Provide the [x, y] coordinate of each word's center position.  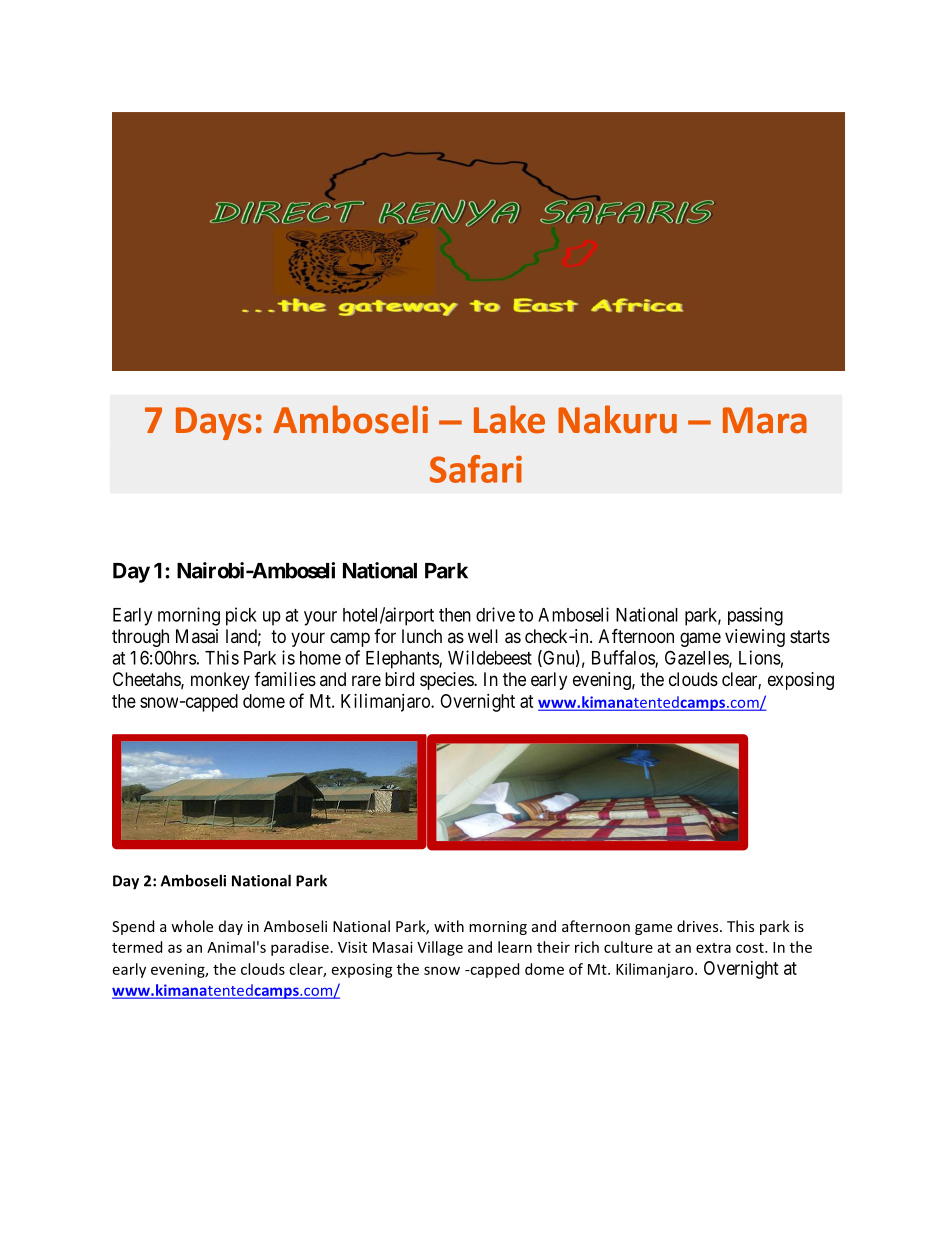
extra [713, 948]
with [449, 926]
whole [192, 926]
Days [214, 423]
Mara [765, 420]
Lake [509, 419]
